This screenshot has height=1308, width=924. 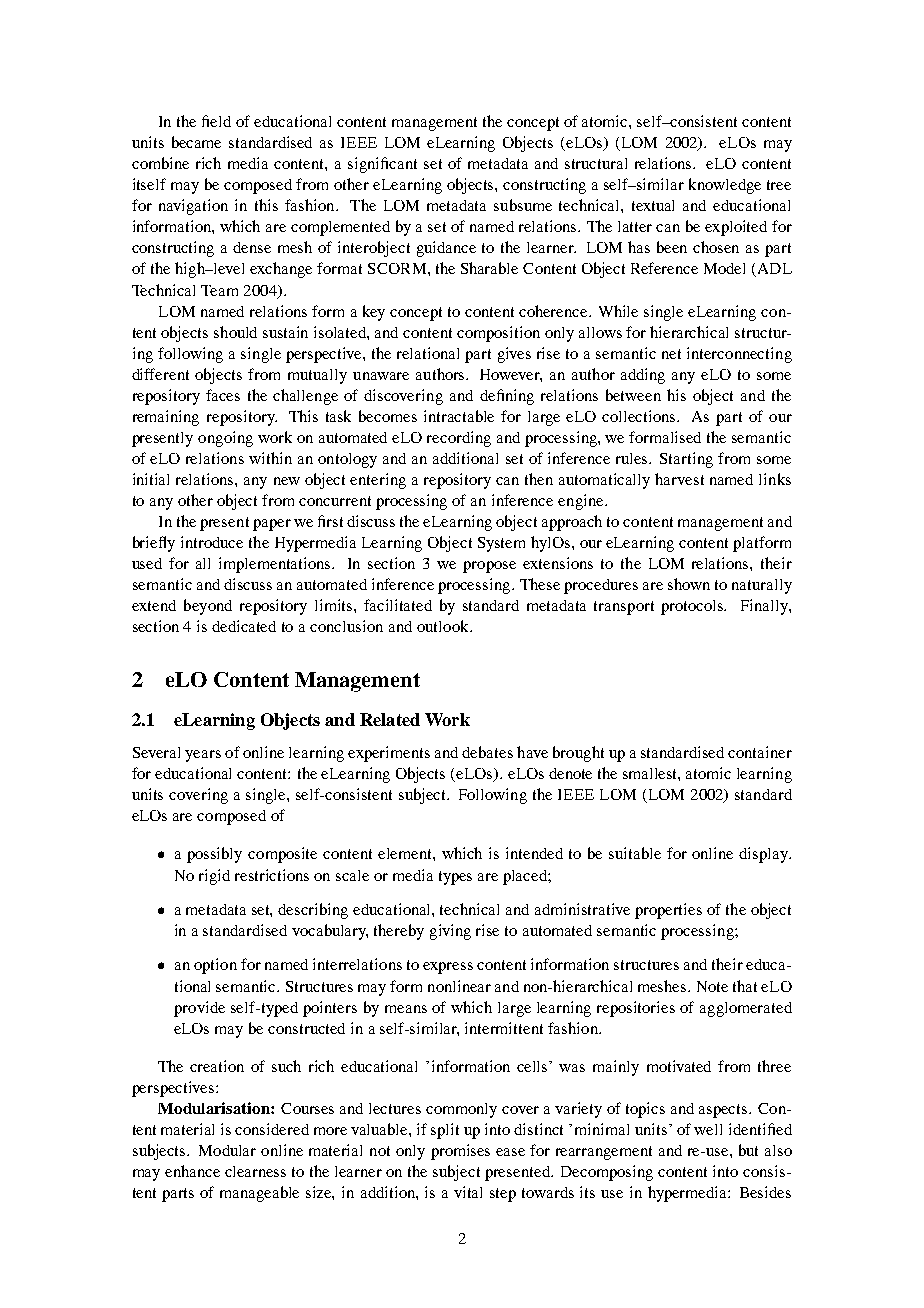 What do you see at coordinates (686, 460) in the screenshot?
I see `Starting` at bounding box center [686, 460].
